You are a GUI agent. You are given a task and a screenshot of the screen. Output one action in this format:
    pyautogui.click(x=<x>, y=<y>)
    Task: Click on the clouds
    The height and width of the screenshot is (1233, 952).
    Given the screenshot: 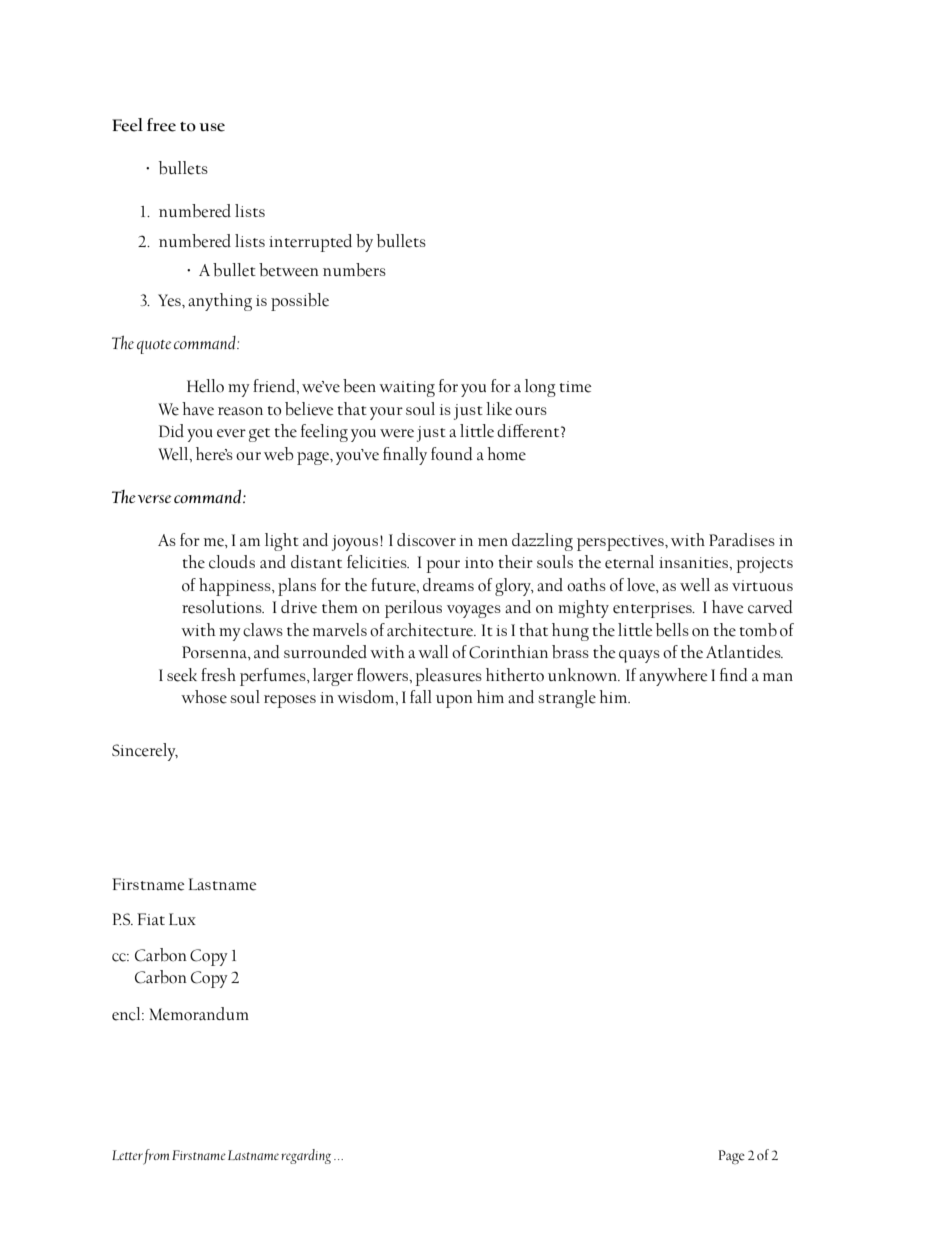 What is the action you would take?
    pyautogui.click(x=232, y=562)
